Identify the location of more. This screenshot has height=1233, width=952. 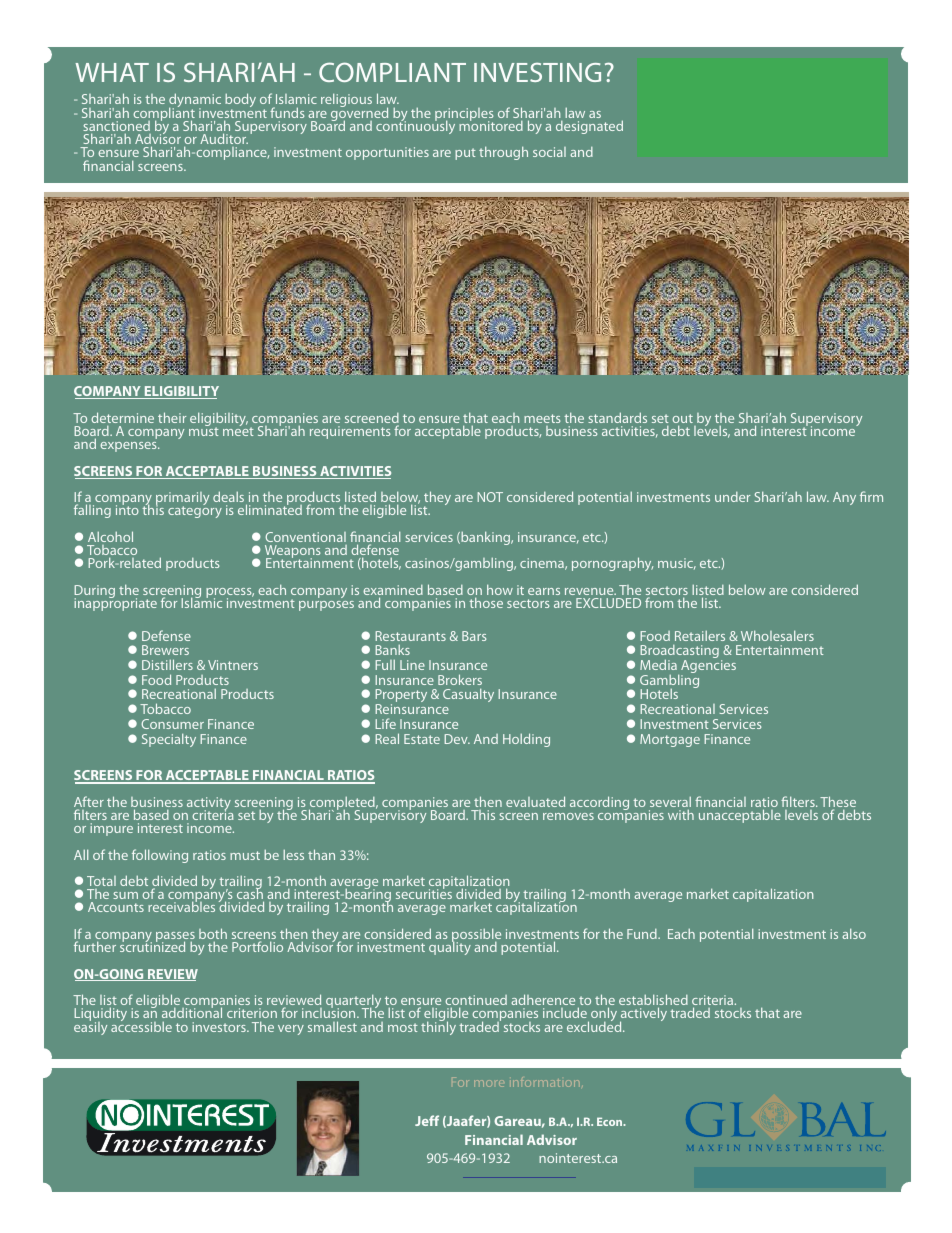
(489, 1083).
